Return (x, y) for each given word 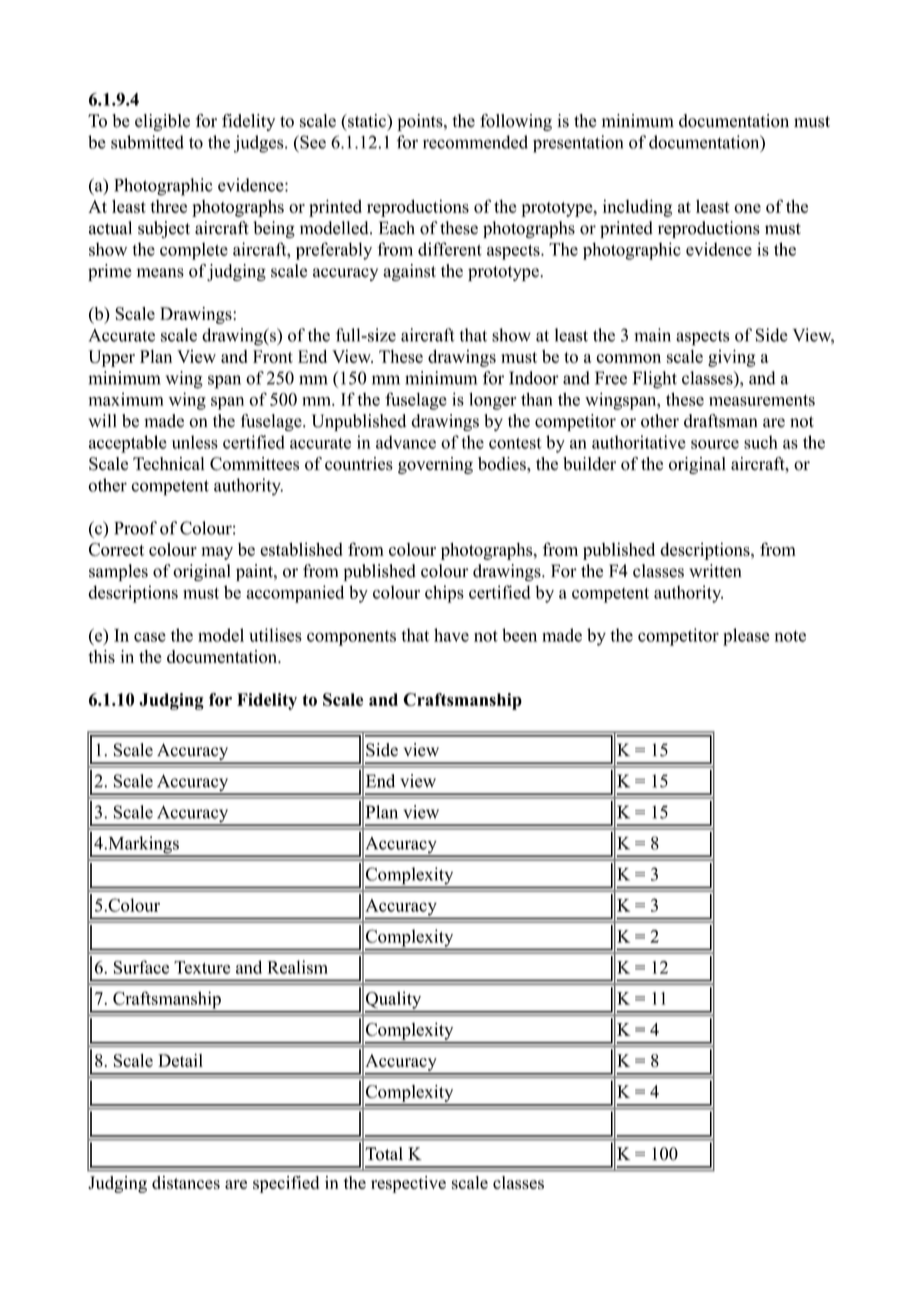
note (790, 636)
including (637, 208)
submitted (147, 142)
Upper (112, 358)
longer (492, 401)
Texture (202, 967)
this (101, 656)
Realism (298, 967)
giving (732, 358)
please (746, 637)
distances (186, 1182)
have (451, 635)
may (217, 553)
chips (444, 594)
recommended (475, 142)
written (715, 571)
